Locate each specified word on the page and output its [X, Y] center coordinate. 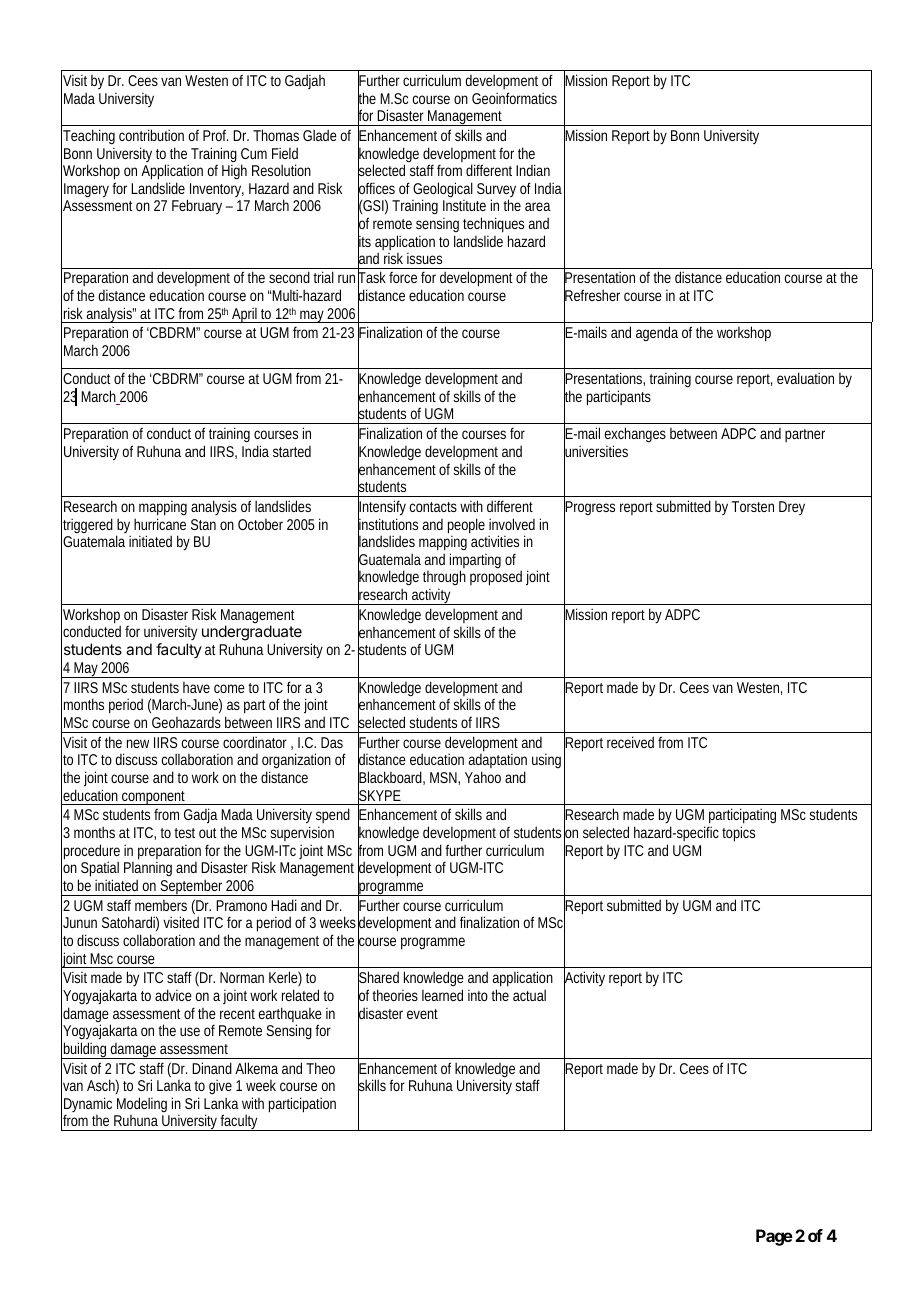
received [630, 742]
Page [774, 1237]
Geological [443, 191]
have [196, 687]
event [422, 1014]
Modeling [142, 1106]
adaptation [498, 763]
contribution [151, 135]
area [538, 206]
